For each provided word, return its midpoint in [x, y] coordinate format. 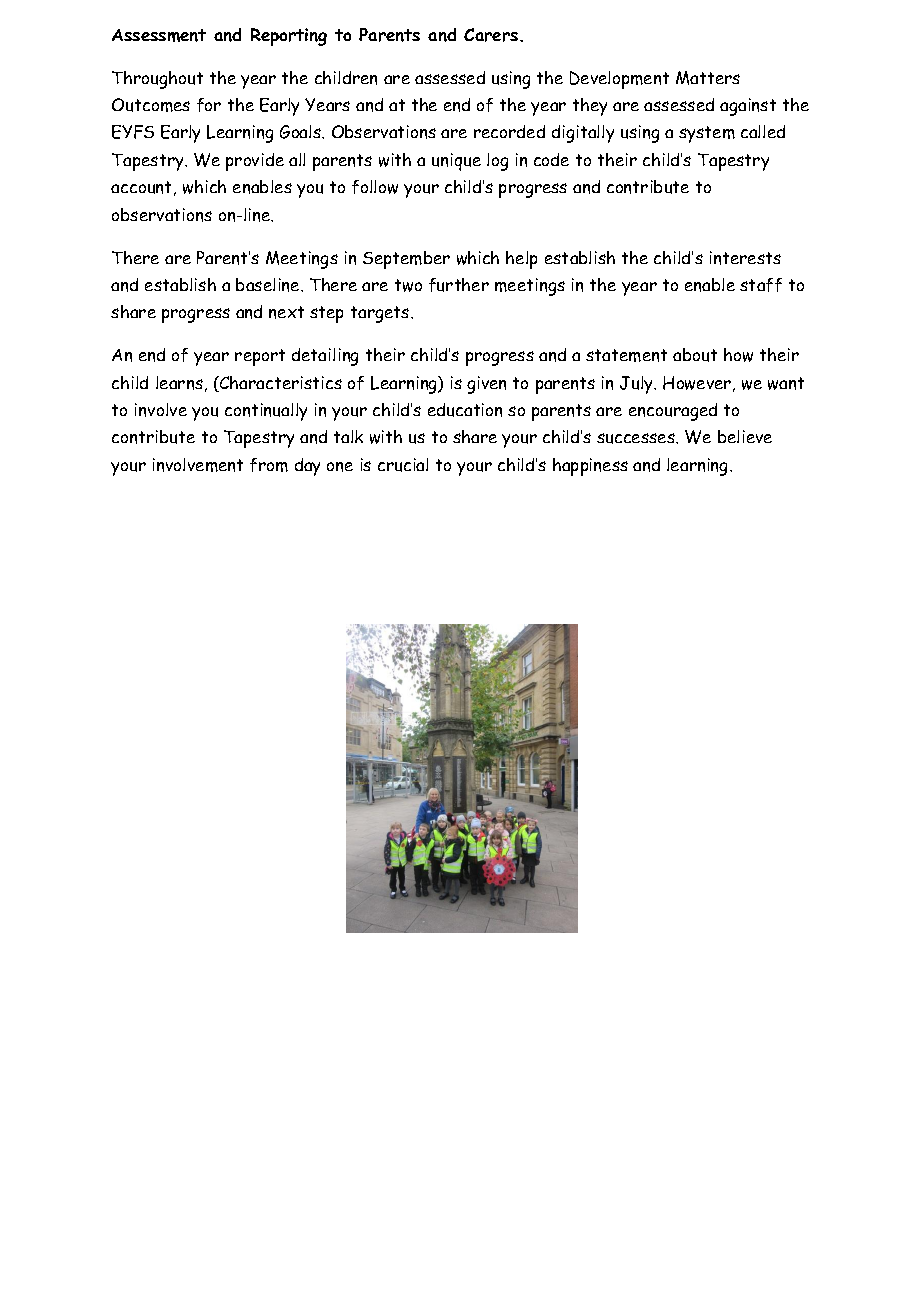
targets [381, 314]
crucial [403, 465]
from [269, 465]
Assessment [159, 35]
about [695, 355]
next [286, 312]
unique [456, 162]
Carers [492, 35]
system [707, 134]
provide [255, 162]
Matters [708, 78]
